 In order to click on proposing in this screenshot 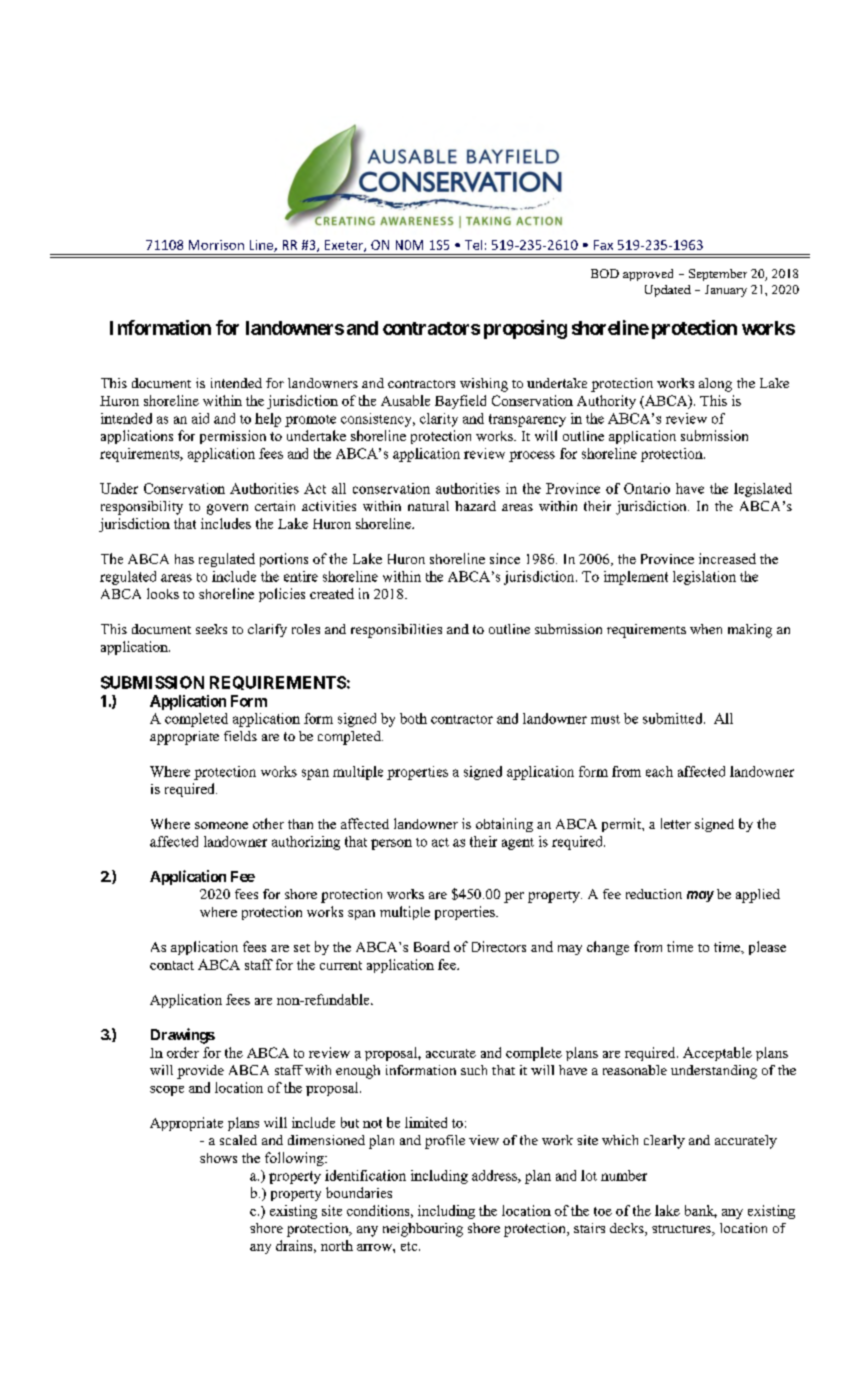, I will do `click(525, 329)`.
